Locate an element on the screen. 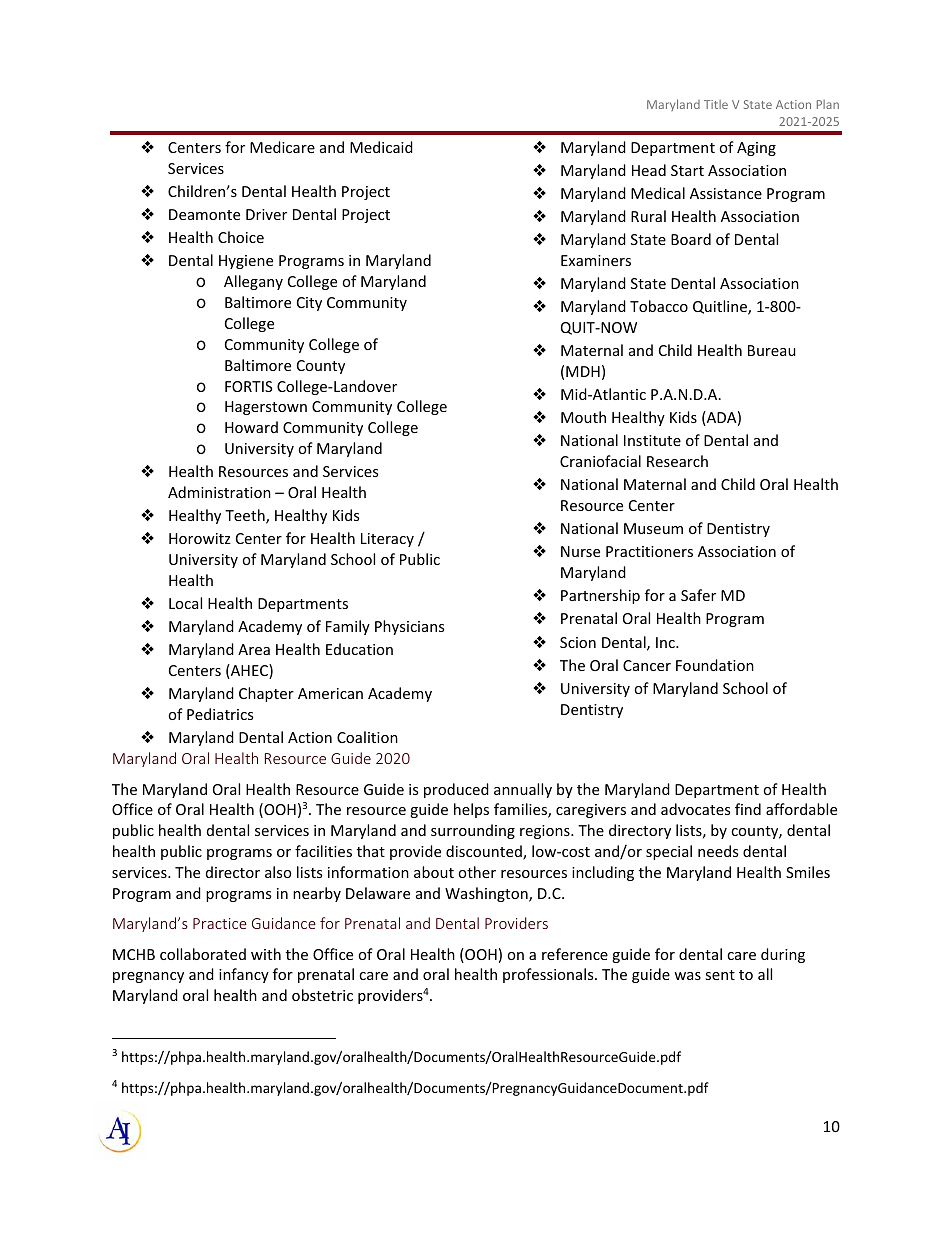  Driver is located at coordinates (266, 214).
